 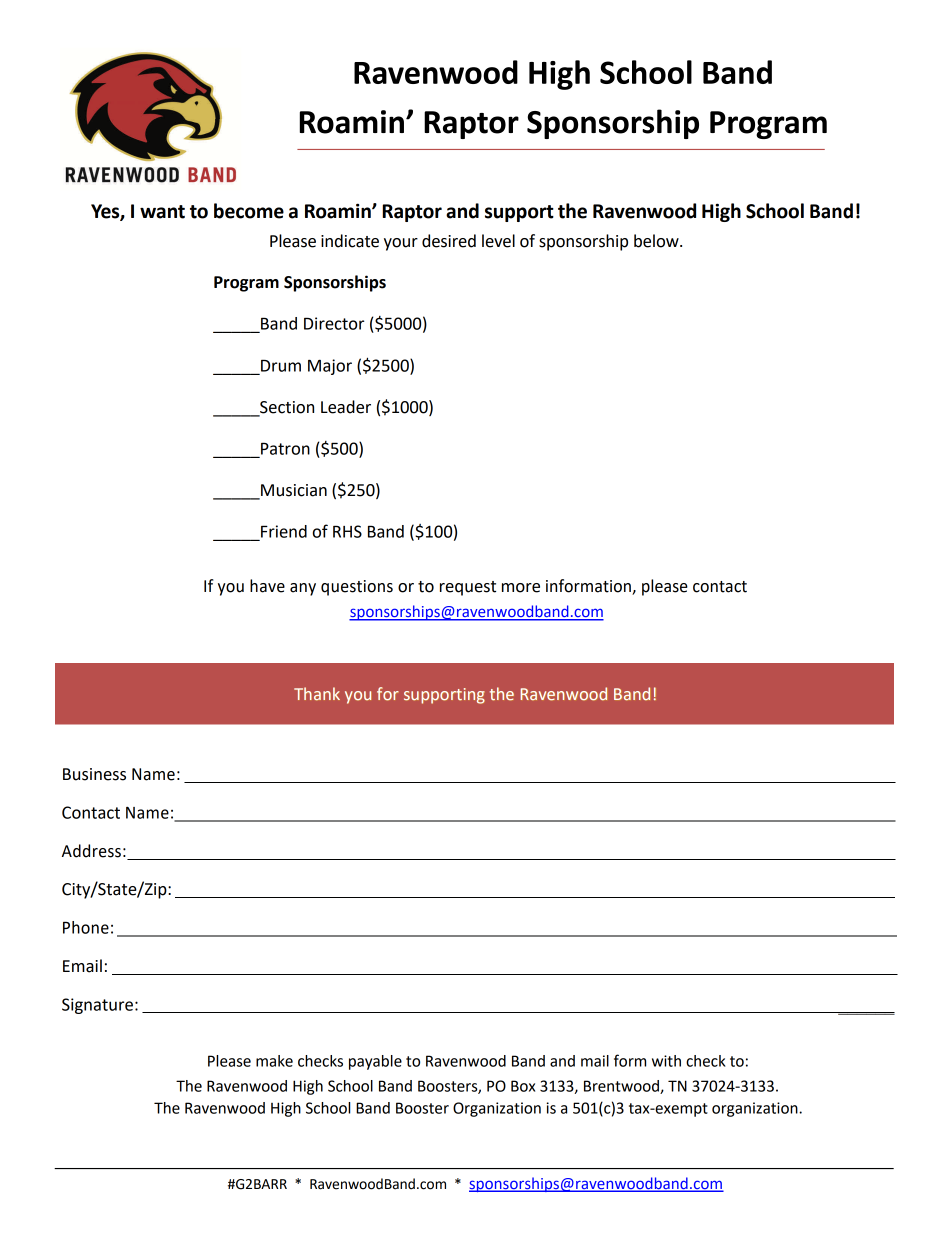 What do you see at coordinates (666, 1061) in the page?
I see `with` at bounding box center [666, 1061].
